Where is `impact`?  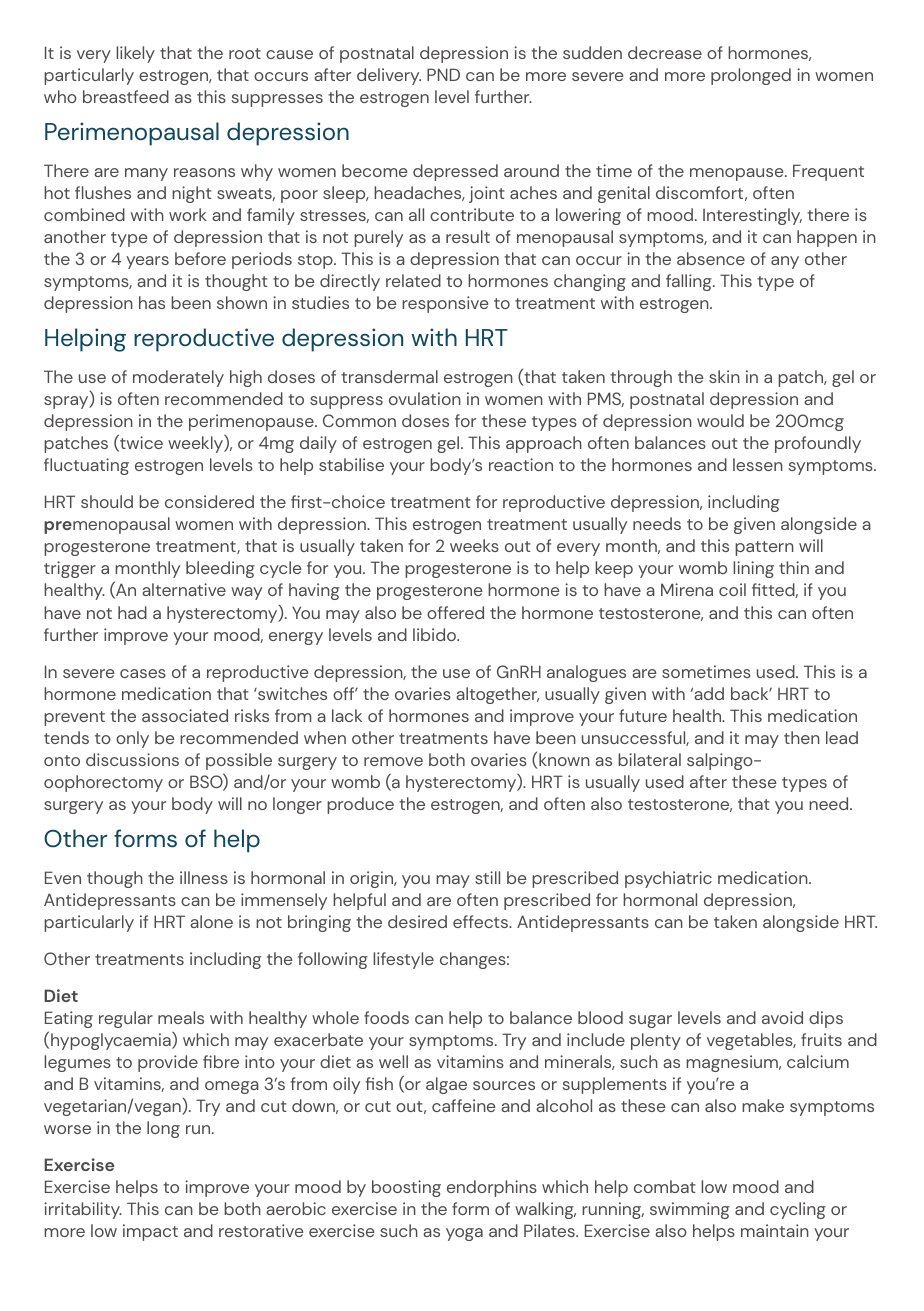 impact is located at coordinates (150, 1232).
